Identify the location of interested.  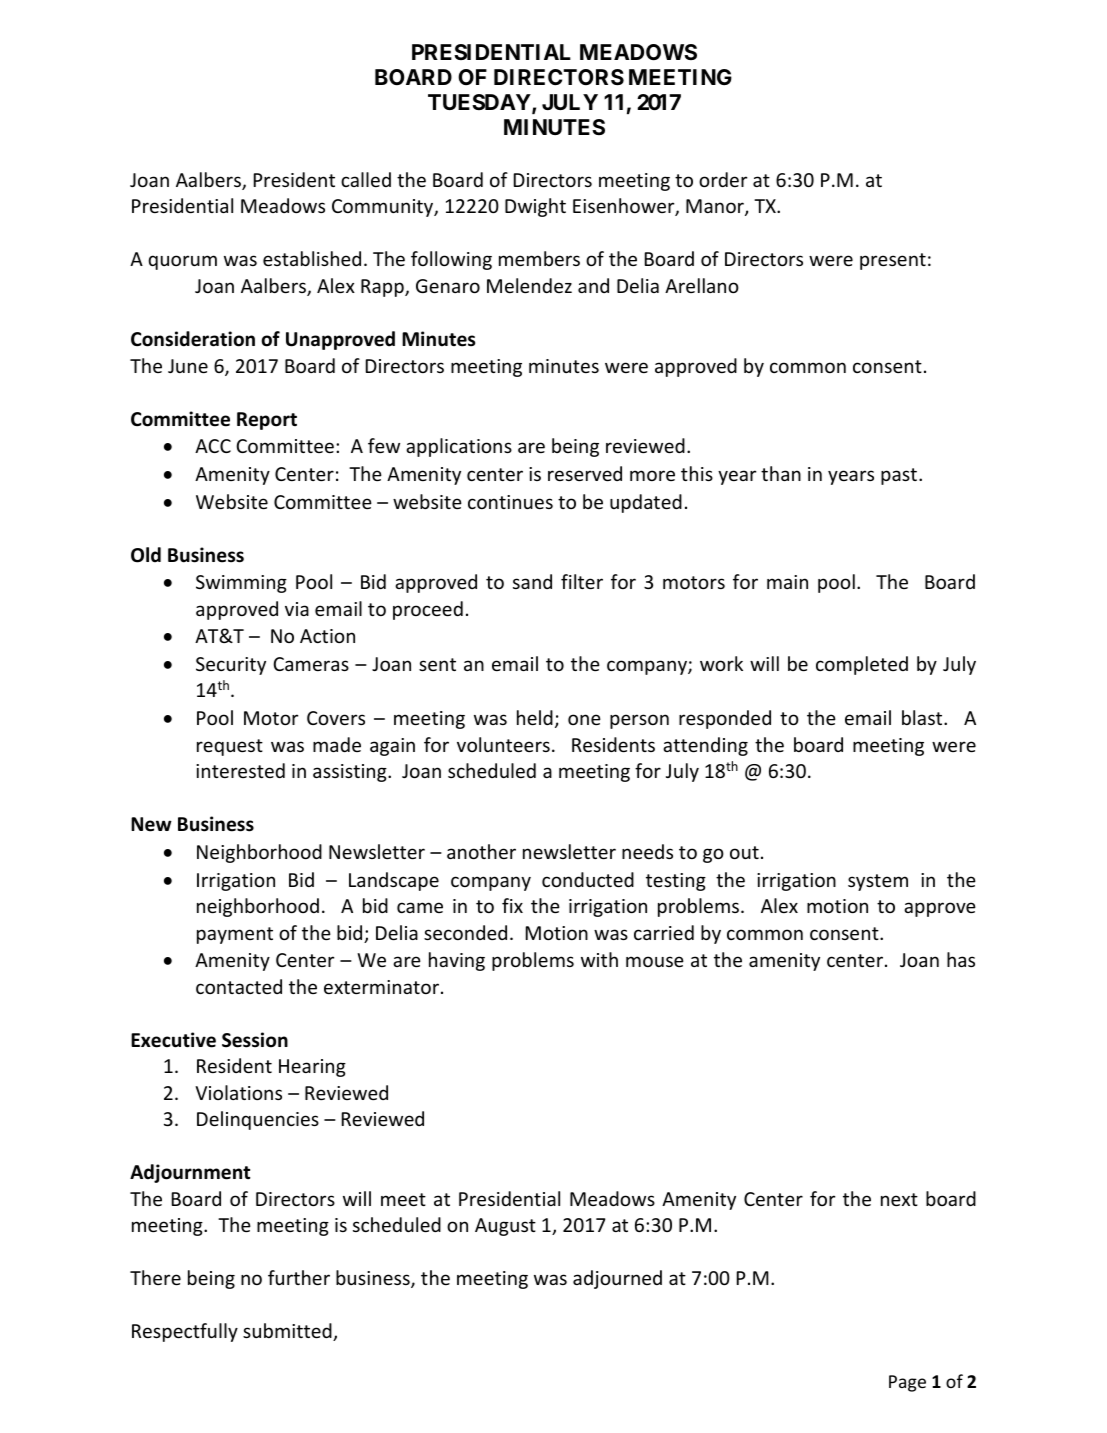
(240, 770).
